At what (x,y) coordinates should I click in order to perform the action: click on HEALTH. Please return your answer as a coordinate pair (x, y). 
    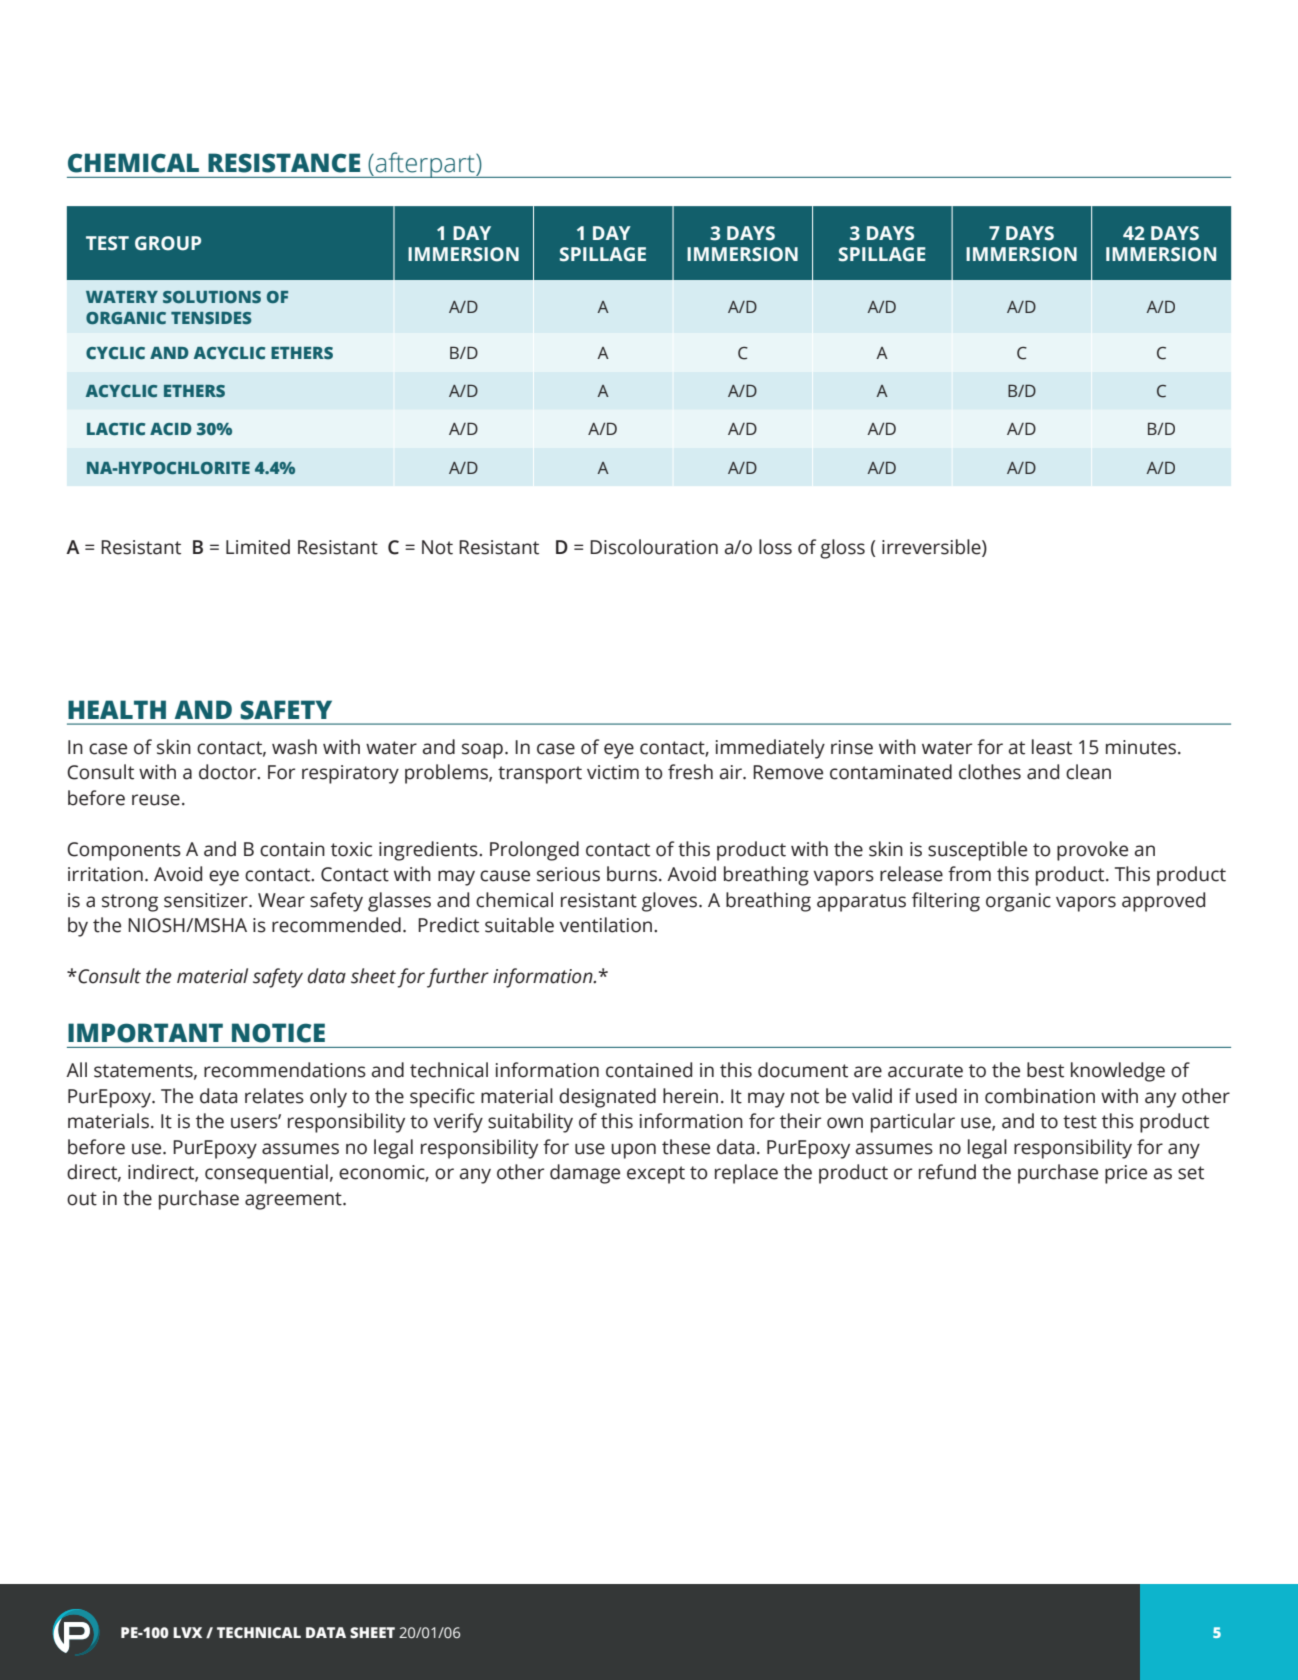
    Looking at the image, I should click on (117, 709).
